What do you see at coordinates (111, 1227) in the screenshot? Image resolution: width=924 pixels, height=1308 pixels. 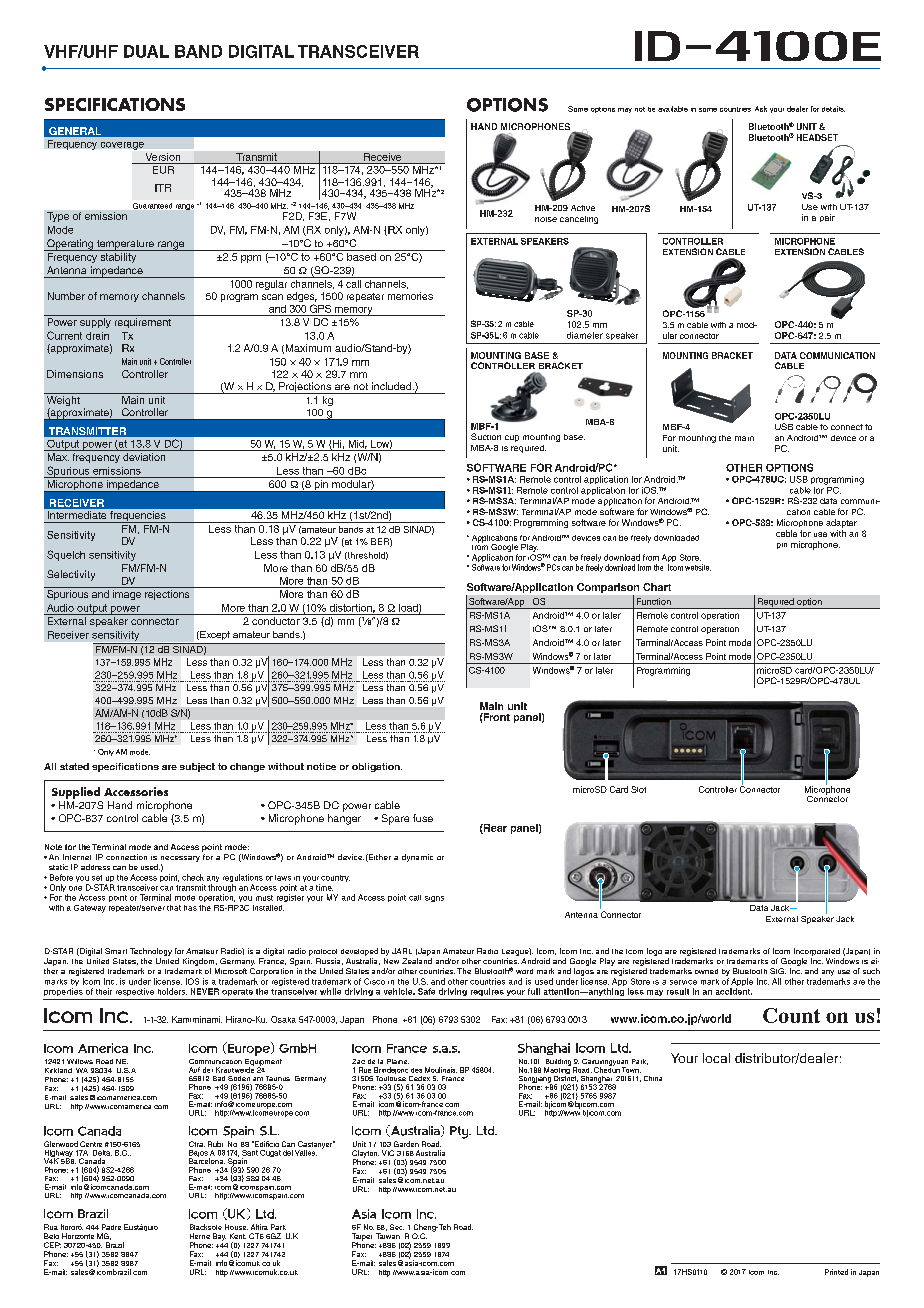 I see `Padre` at bounding box center [111, 1227].
